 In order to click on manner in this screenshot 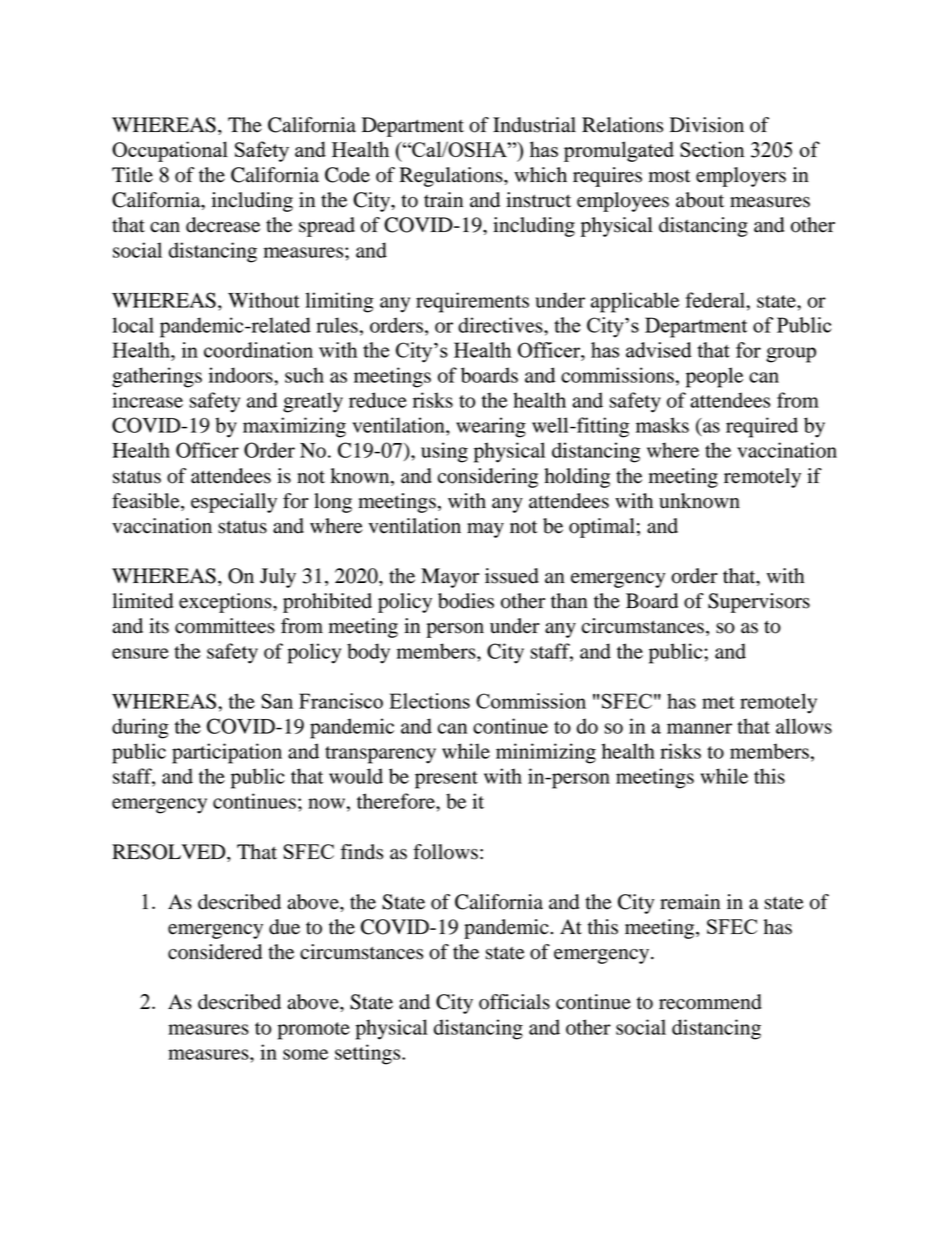, I will do `click(699, 728)`.
